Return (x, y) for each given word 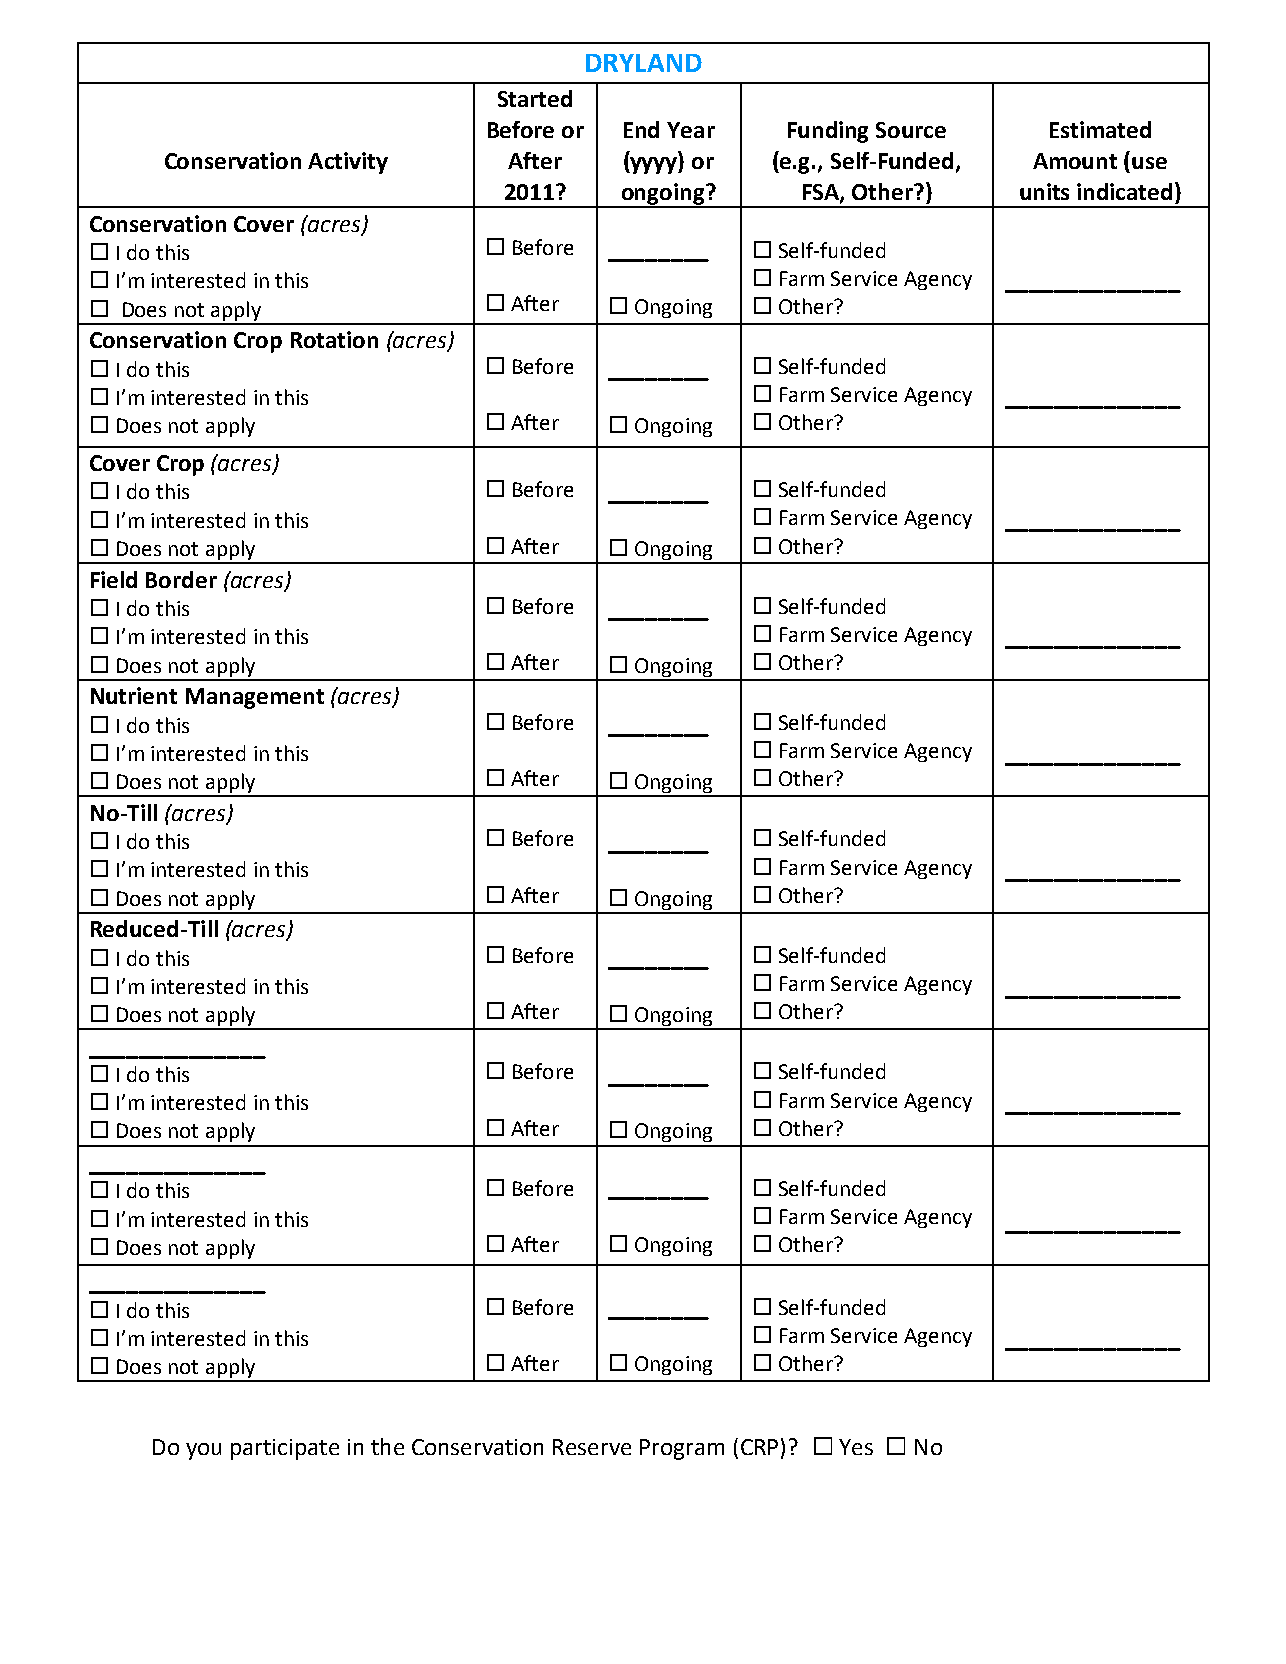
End (641, 129)
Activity (348, 163)
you (203, 1451)
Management (255, 698)
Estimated (1100, 129)
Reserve (592, 1447)
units (1044, 191)
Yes (856, 1447)
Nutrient (134, 695)
